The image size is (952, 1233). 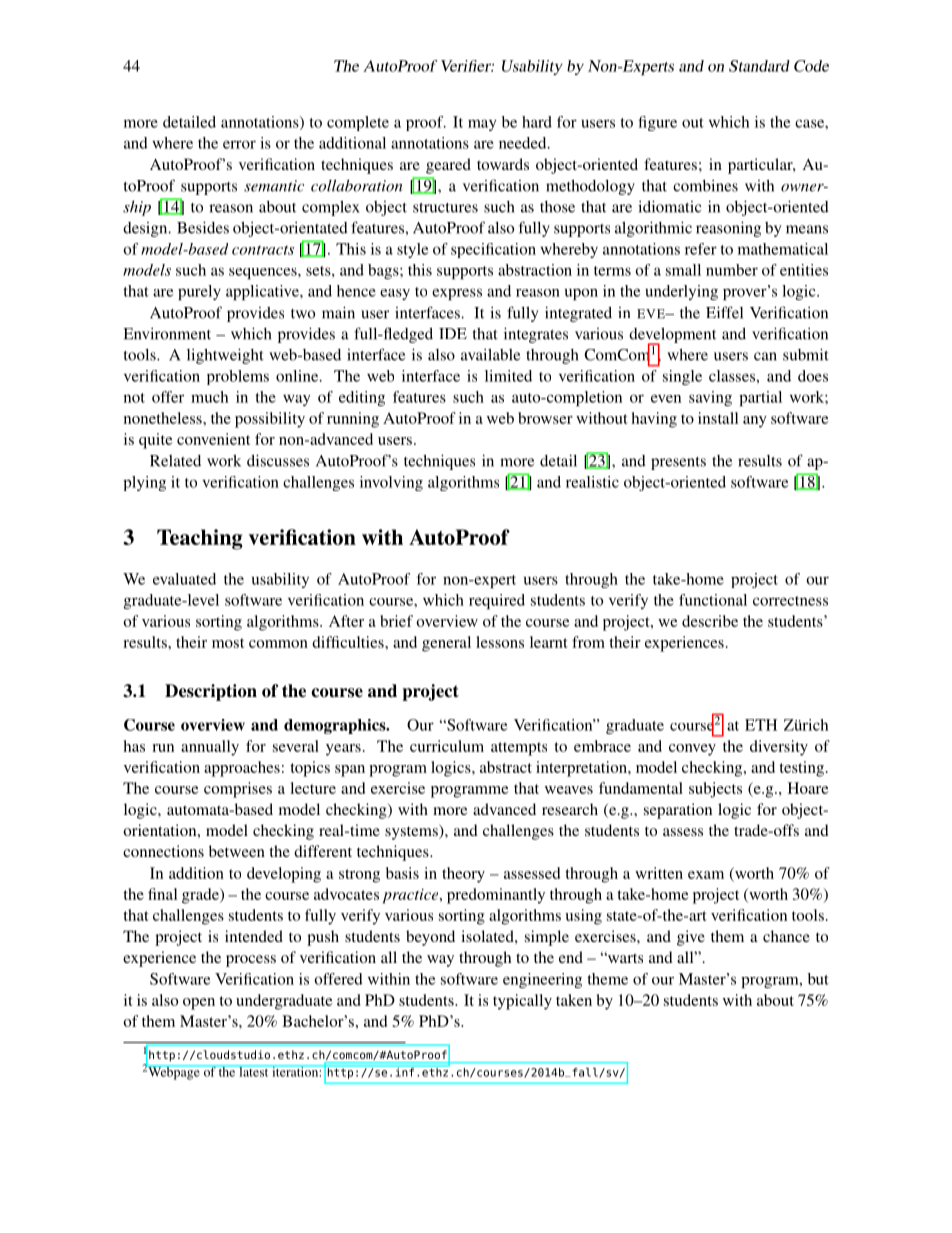 I want to click on subjects, so click(x=715, y=790).
